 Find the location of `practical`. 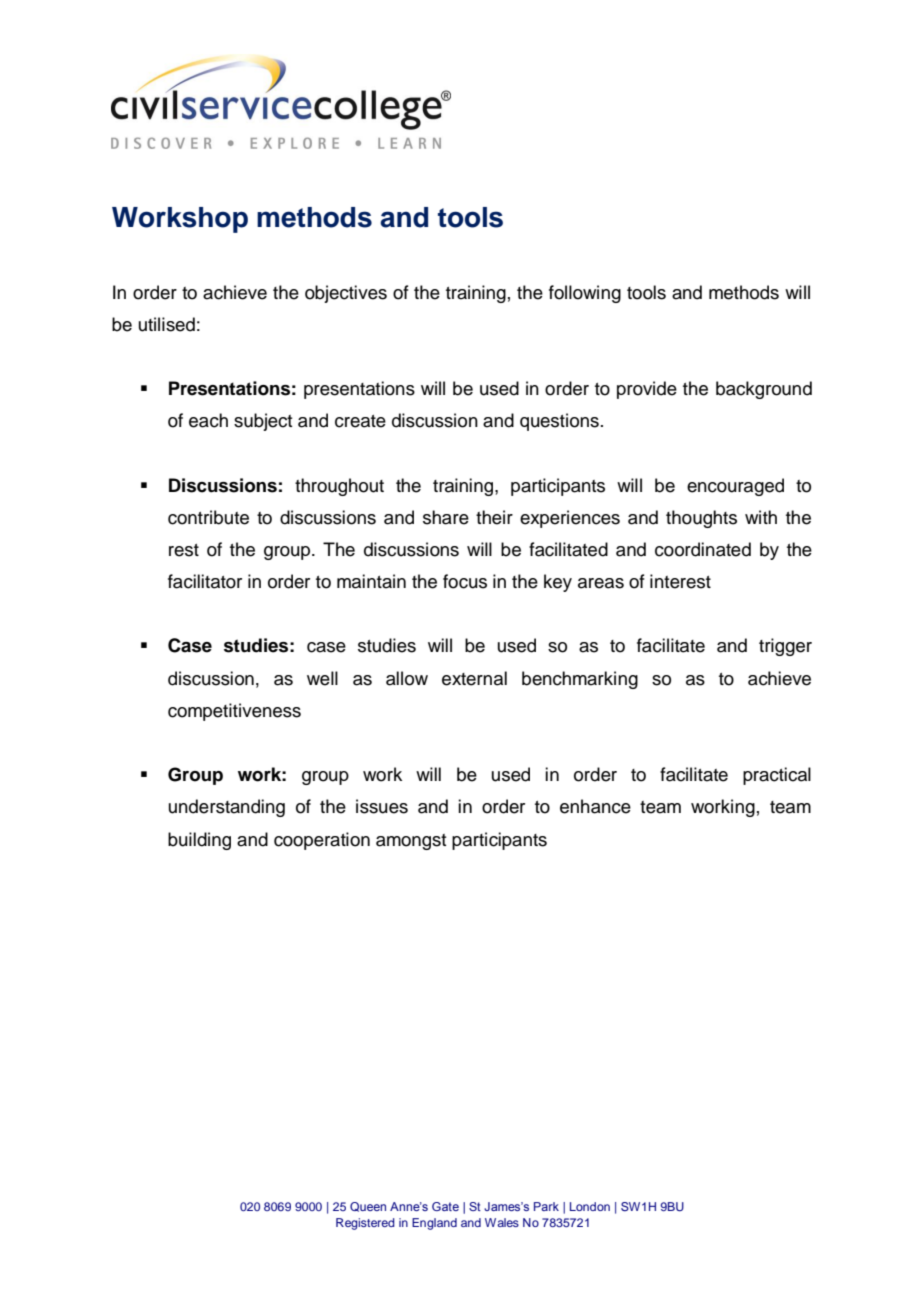

practical is located at coordinates (777, 776).
